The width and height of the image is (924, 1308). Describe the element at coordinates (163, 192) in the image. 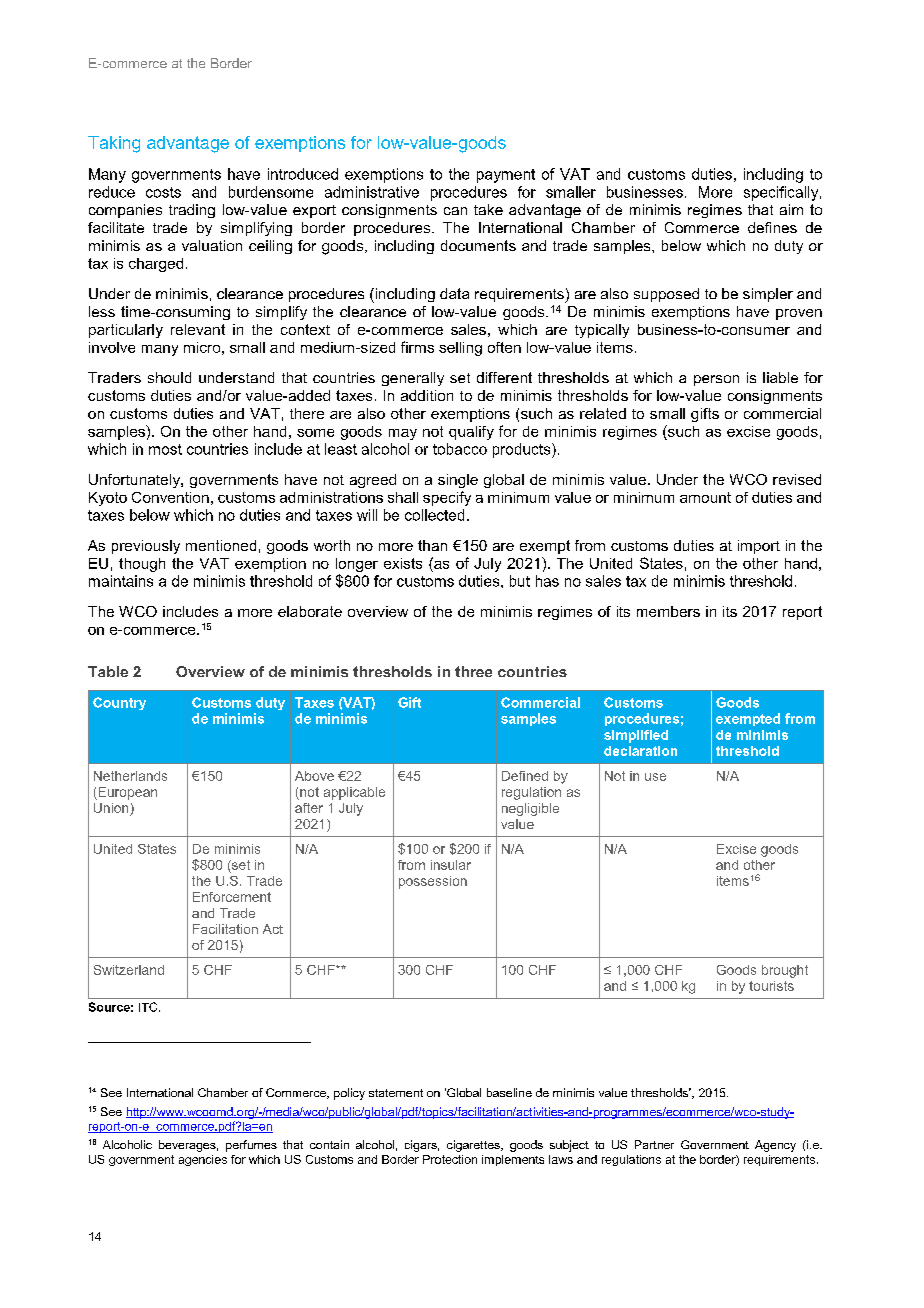

I see `costs` at that location.
